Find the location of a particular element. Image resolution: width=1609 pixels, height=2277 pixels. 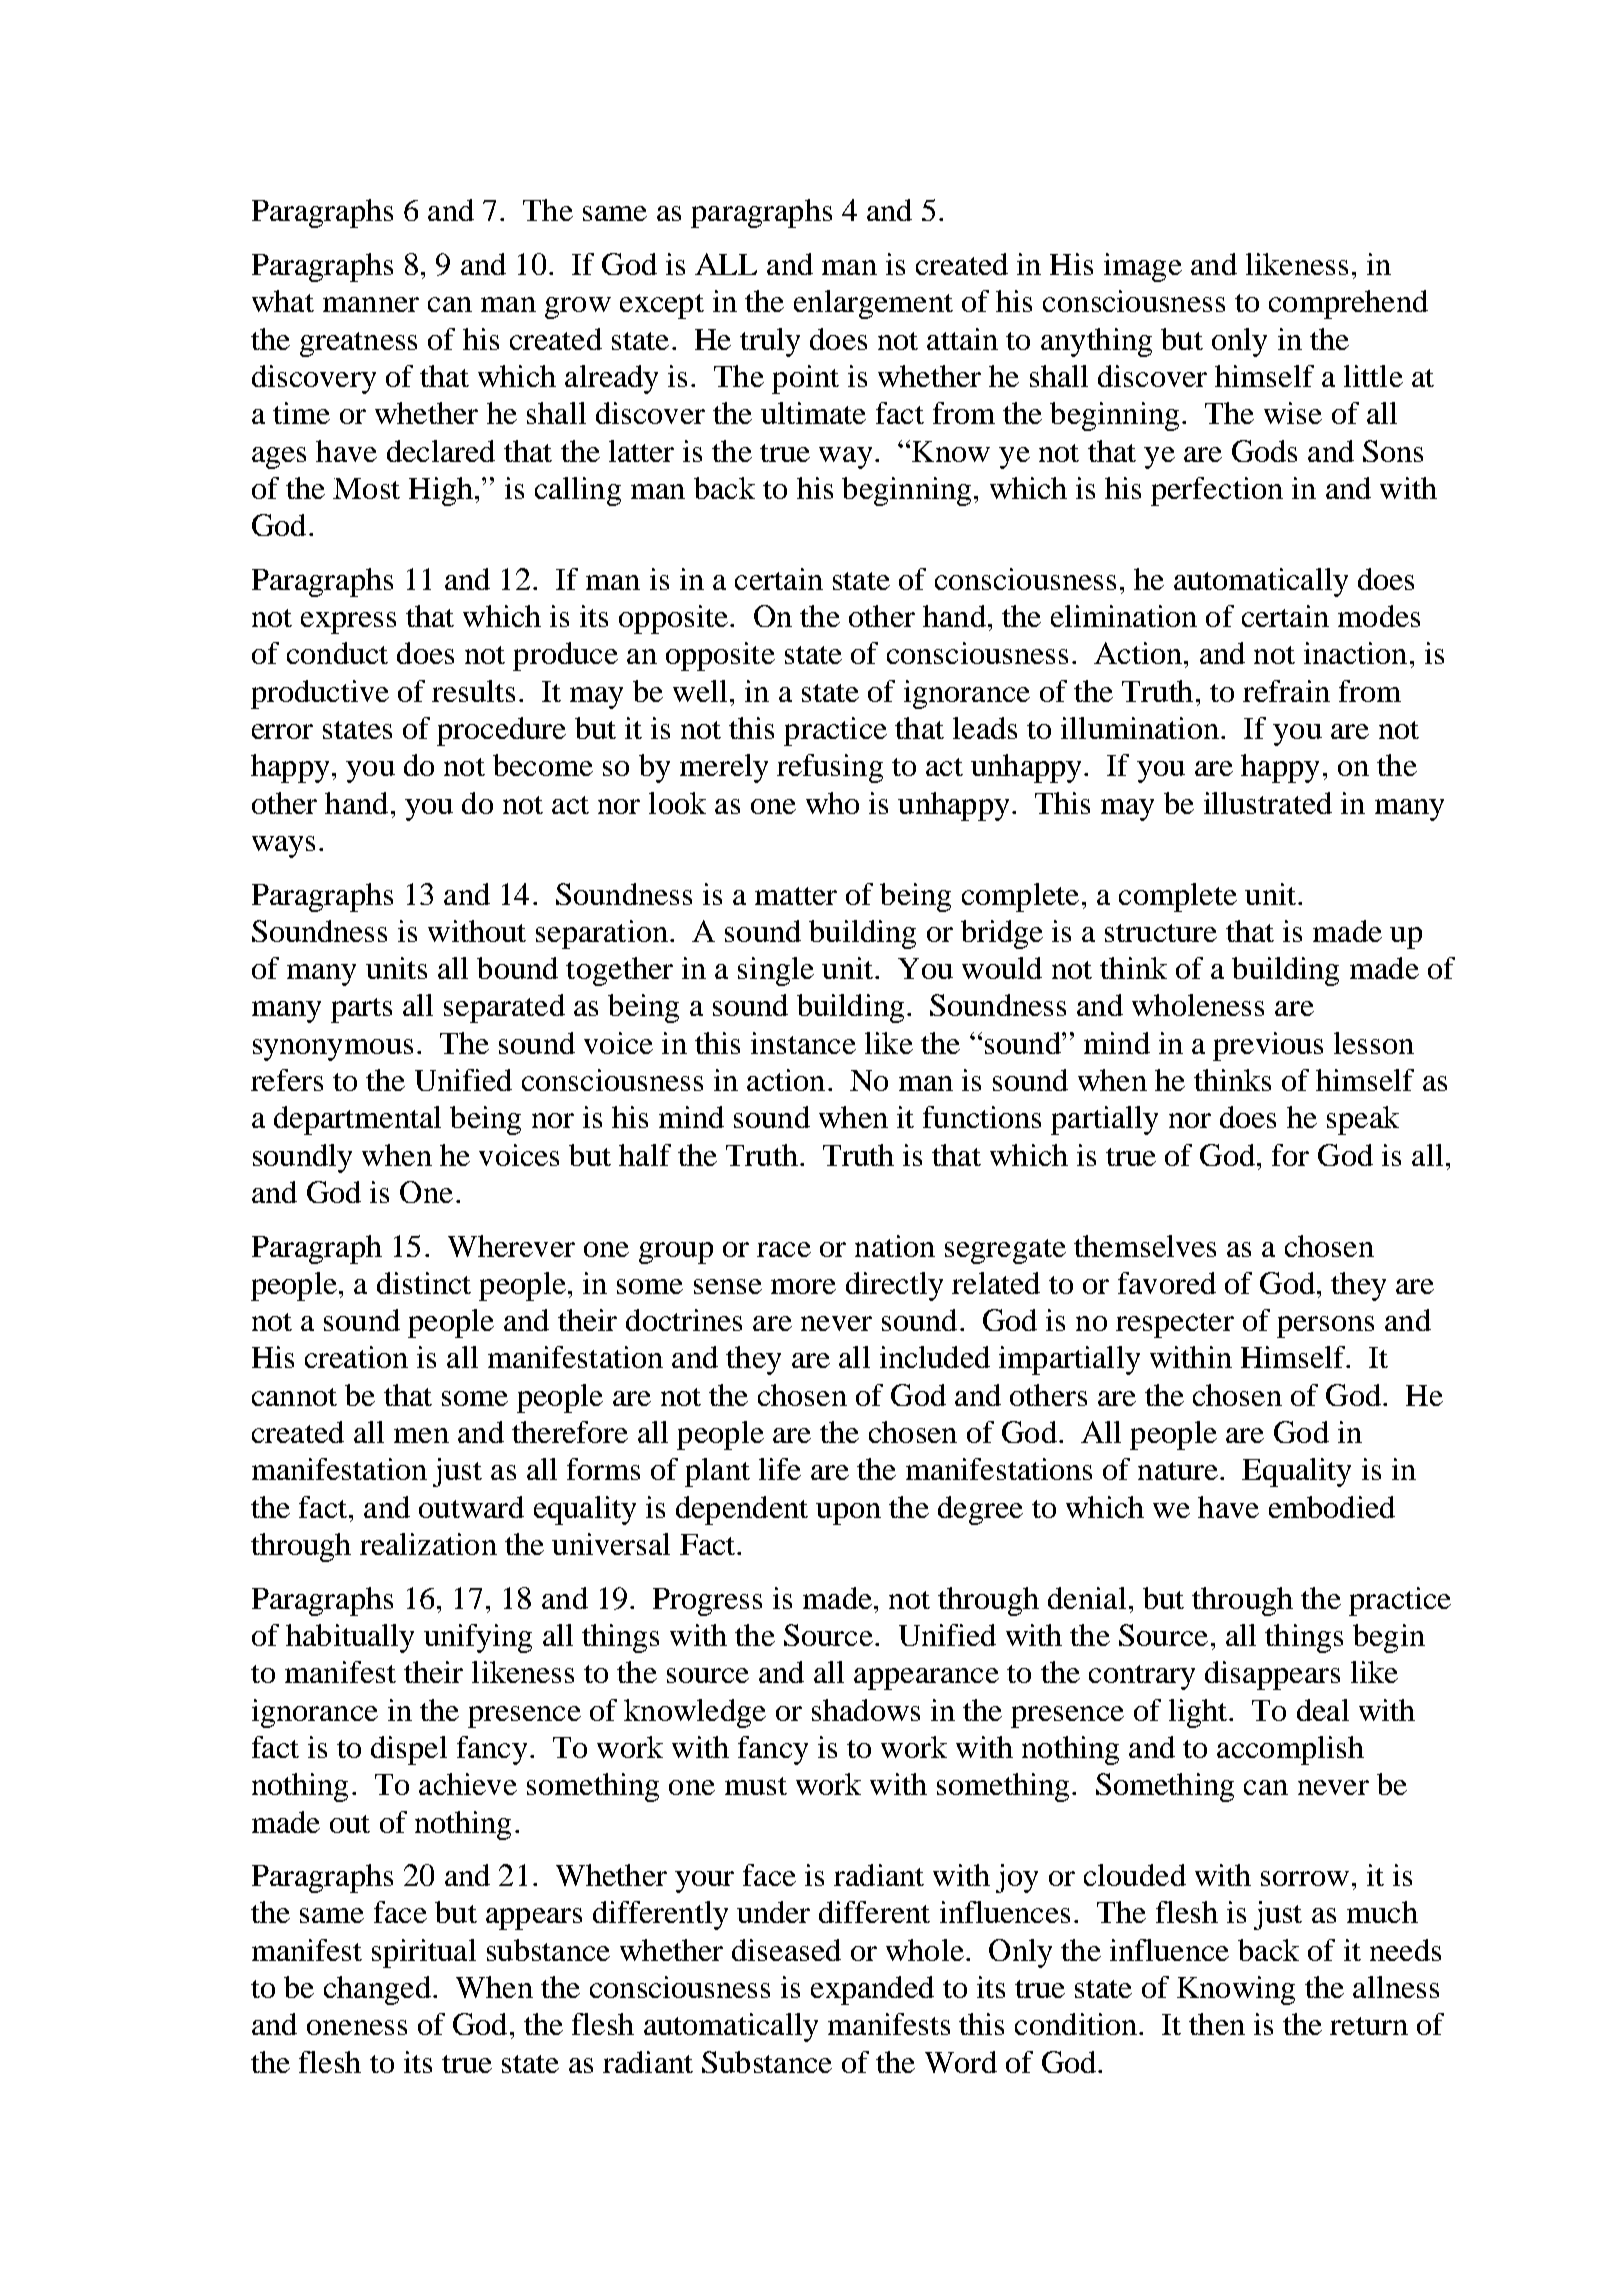

embodied is located at coordinates (1332, 1507).
